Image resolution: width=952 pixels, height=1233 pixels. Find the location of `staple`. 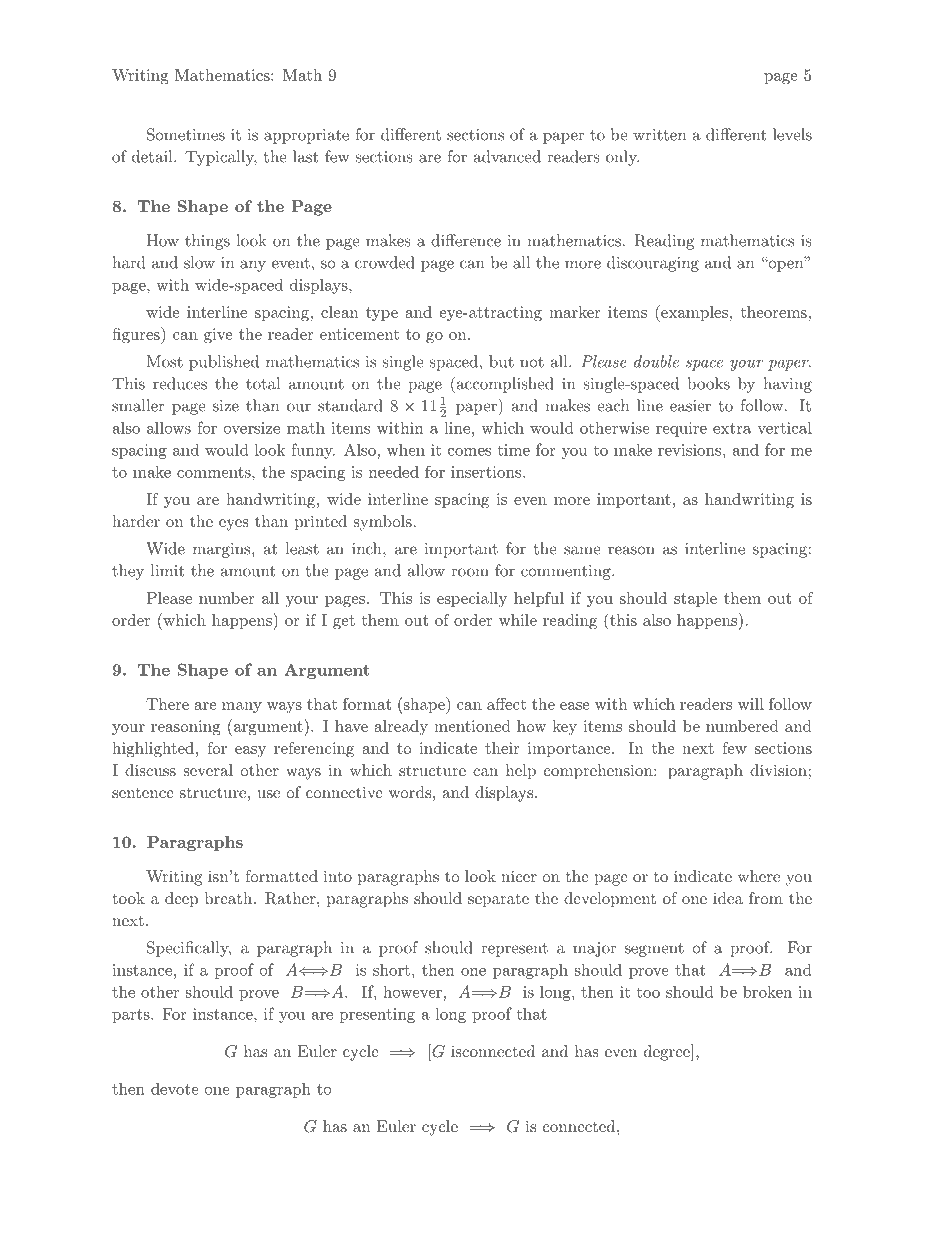

staple is located at coordinates (695, 599).
